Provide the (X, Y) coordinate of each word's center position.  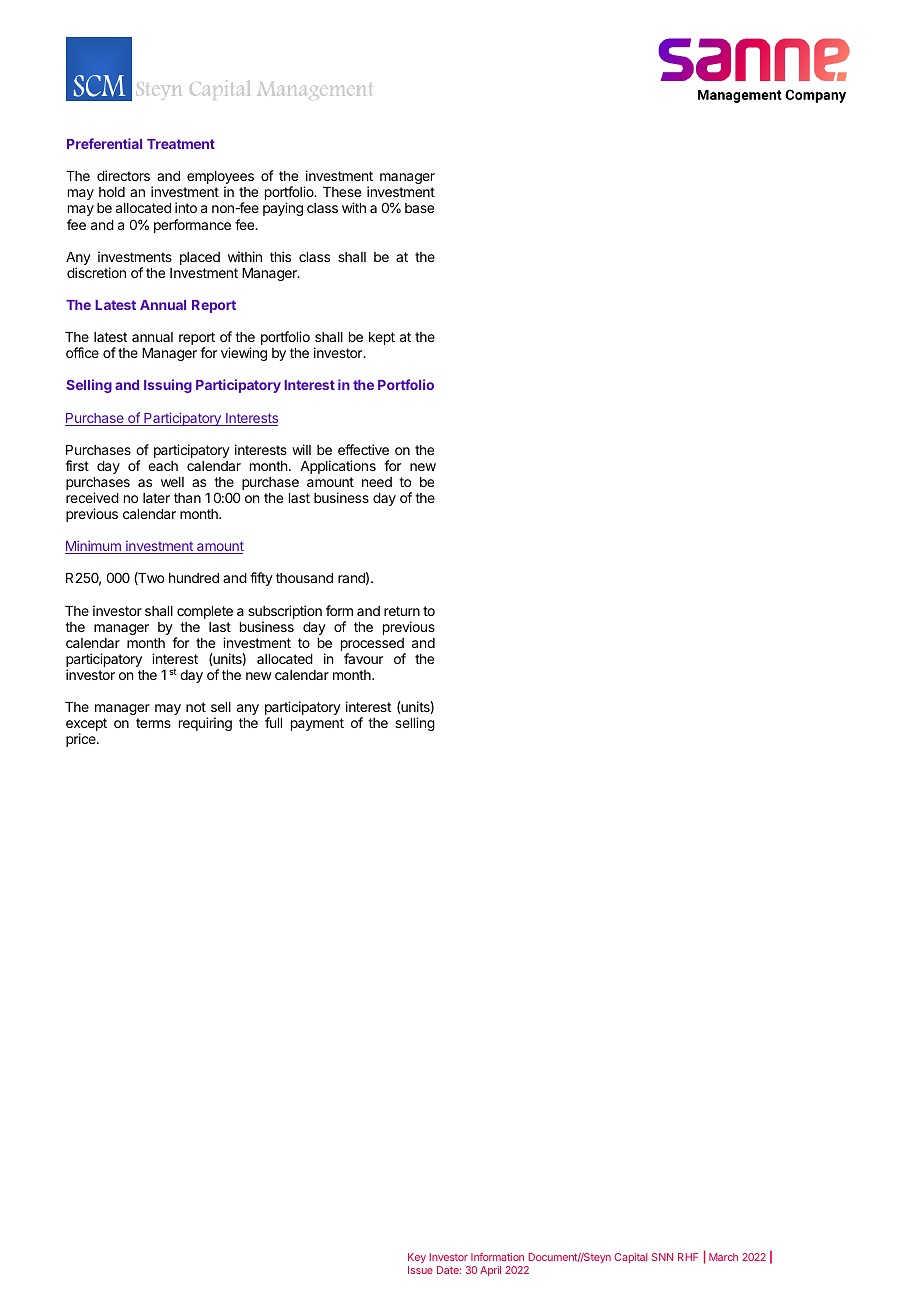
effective (363, 449)
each (163, 466)
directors (123, 175)
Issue (420, 1270)
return (402, 611)
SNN (662, 1257)
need (377, 482)
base (419, 208)
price (82, 740)
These (342, 192)
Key (417, 1258)
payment (317, 724)
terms (153, 723)
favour (363, 658)
